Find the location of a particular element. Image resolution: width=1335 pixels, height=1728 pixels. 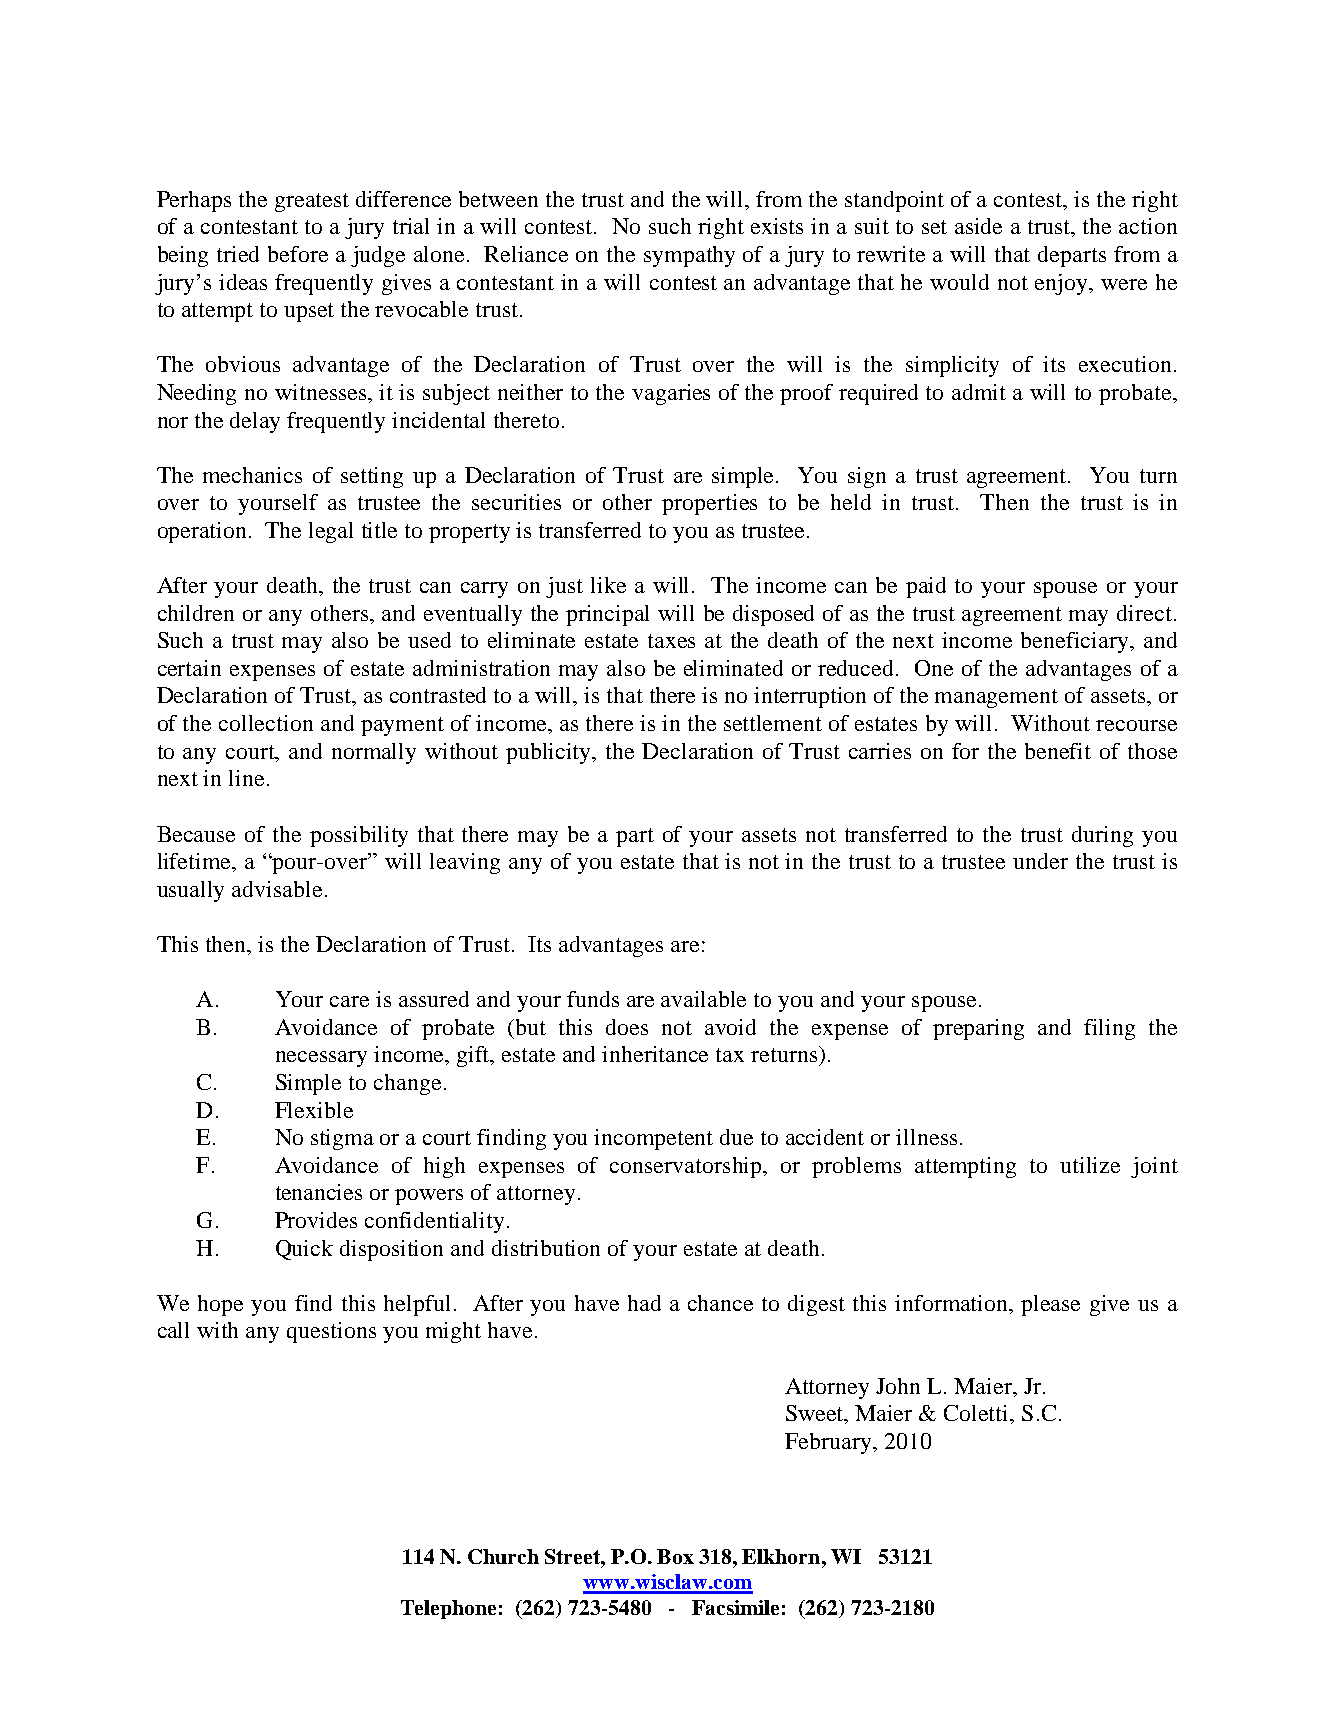

aside is located at coordinates (978, 226).
